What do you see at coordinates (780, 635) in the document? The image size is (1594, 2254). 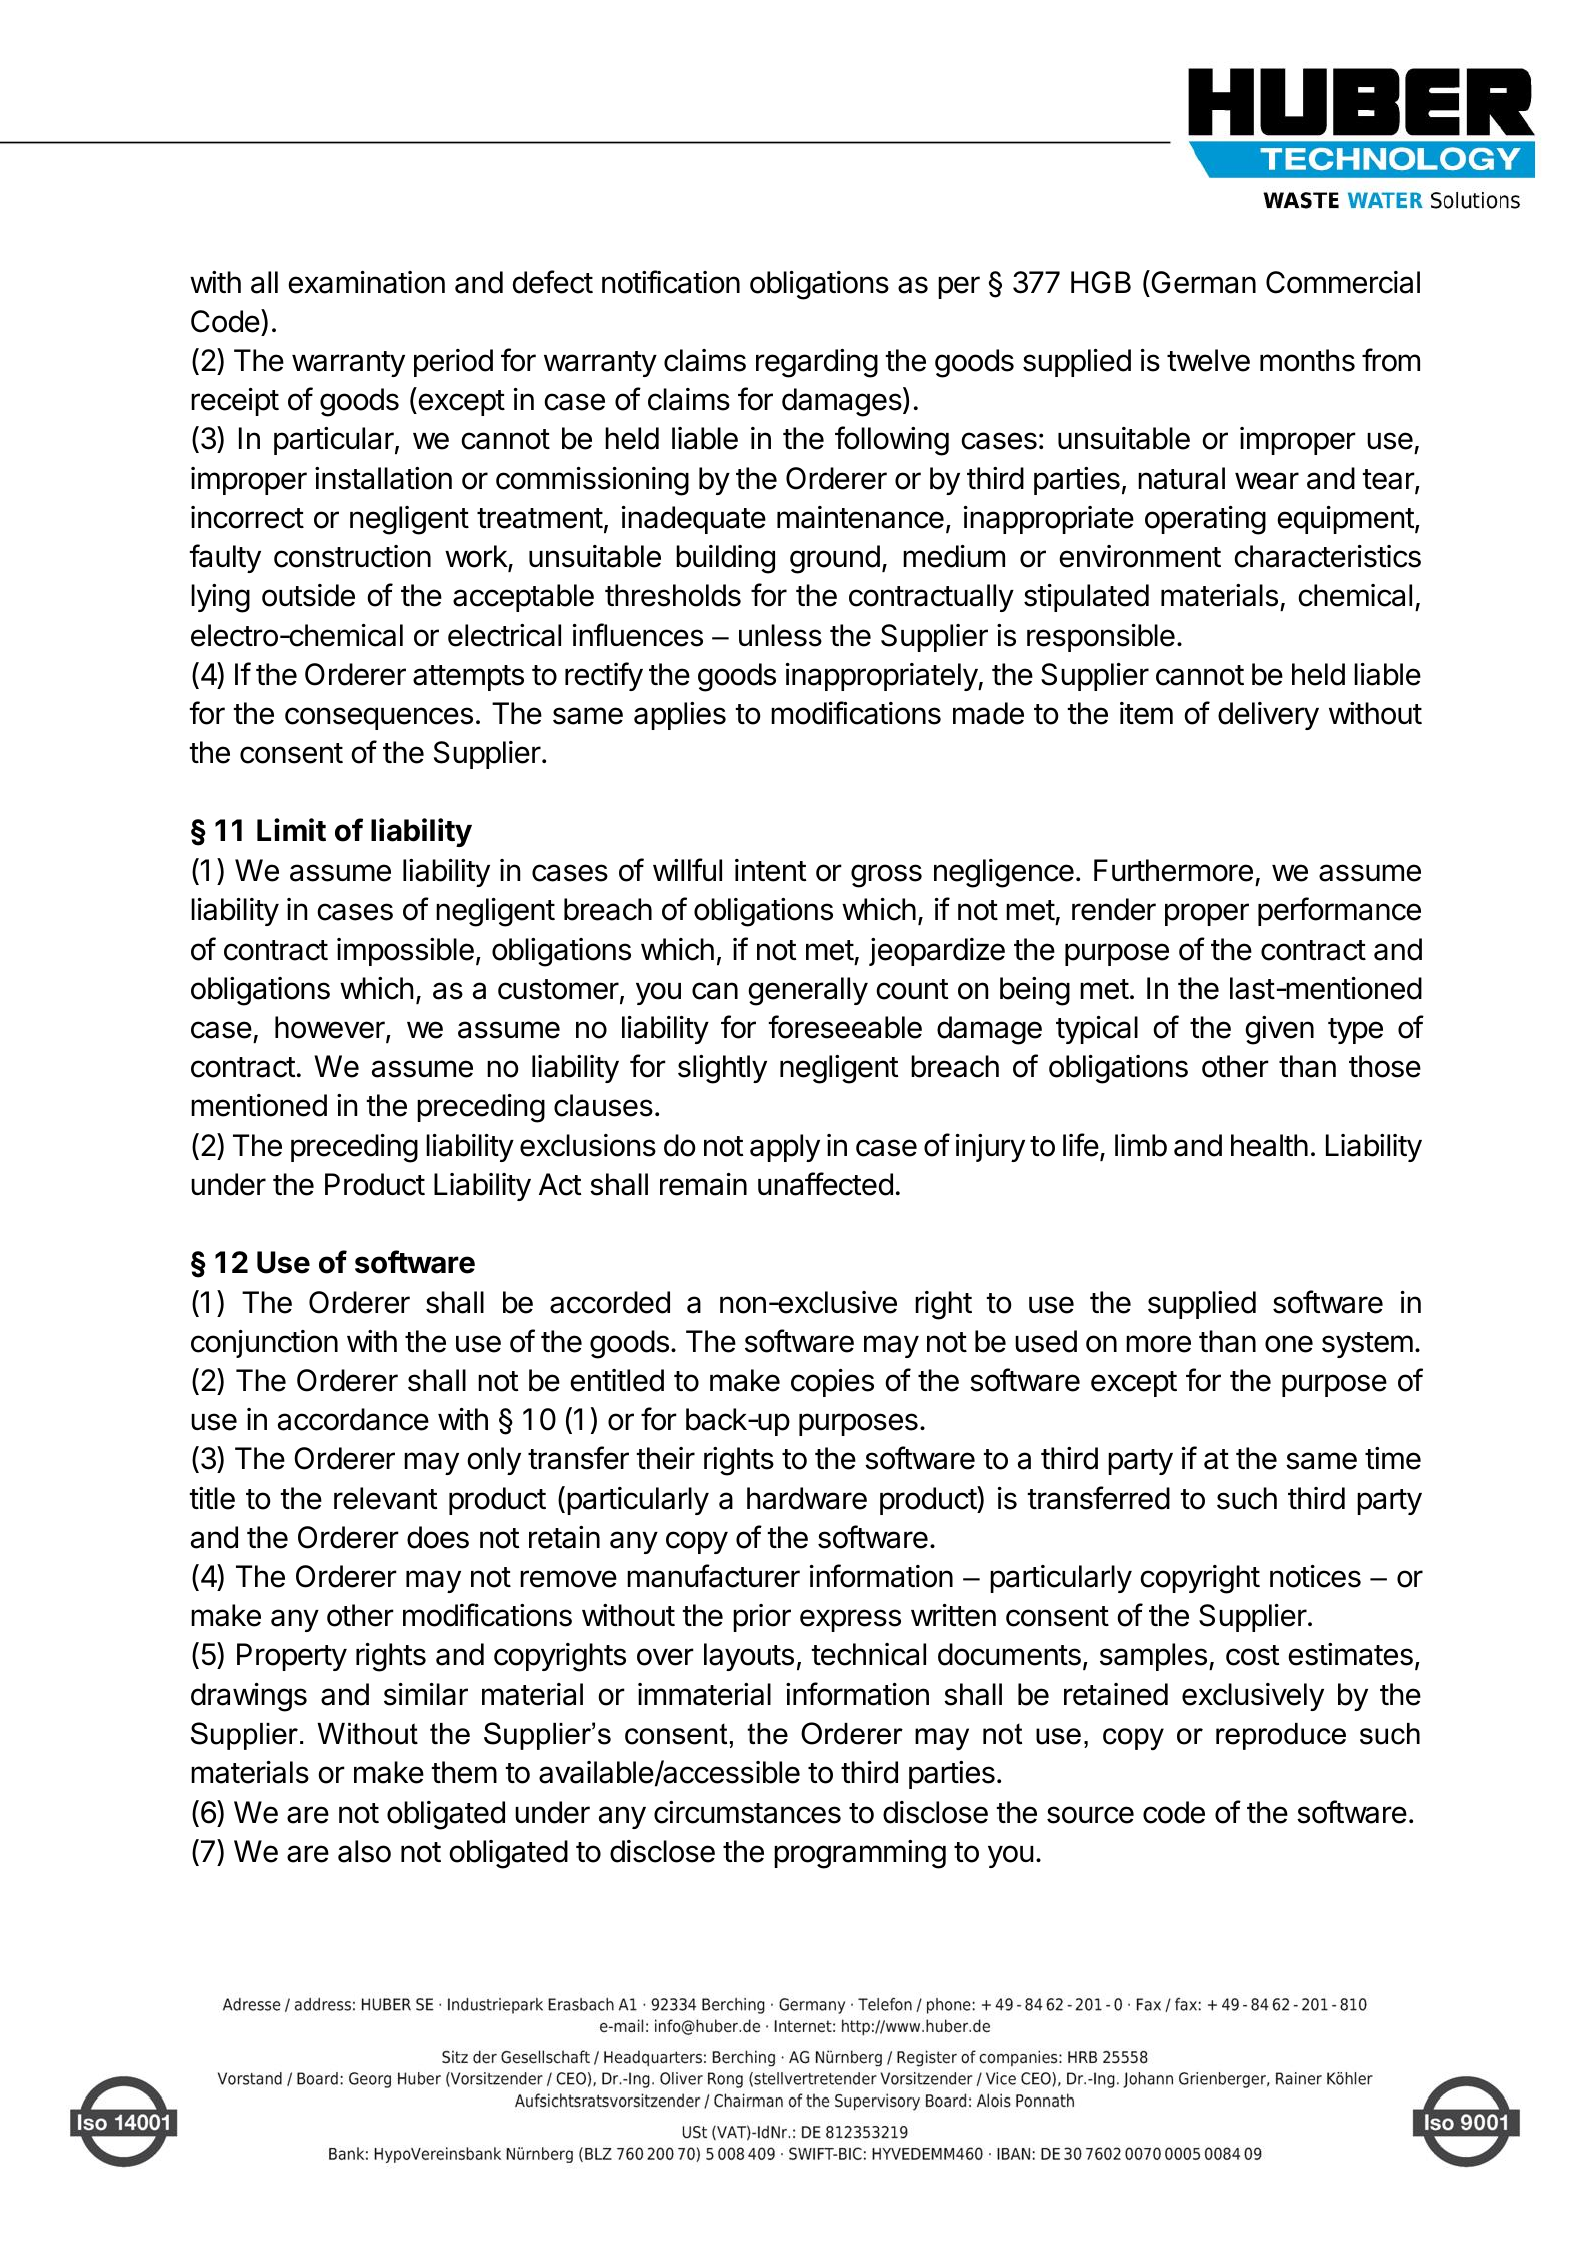 I see `unless` at bounding box center [780, 635].
